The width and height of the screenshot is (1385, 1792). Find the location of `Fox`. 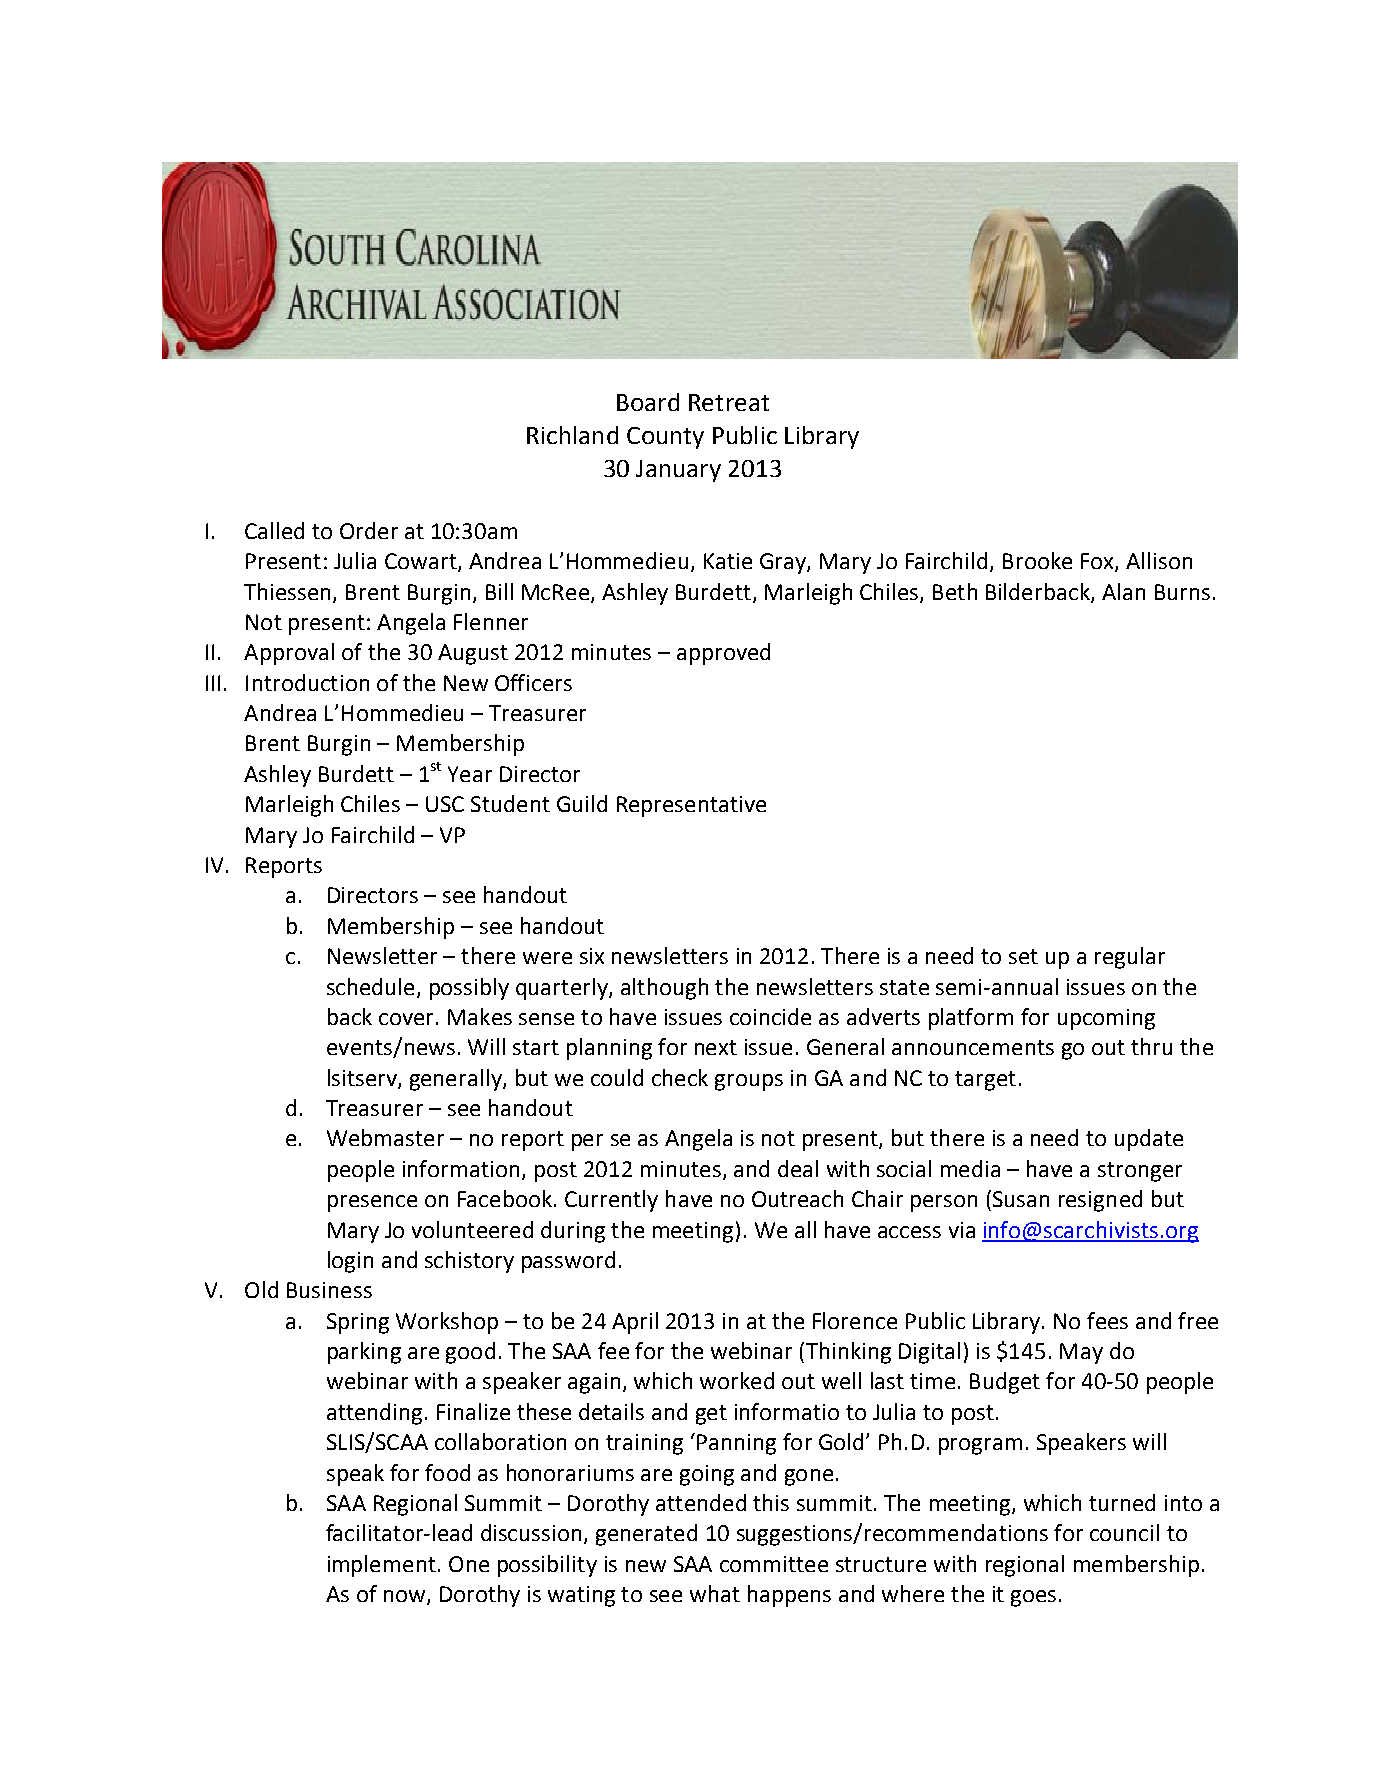

Fox is located at coordinates (1098, 562).
